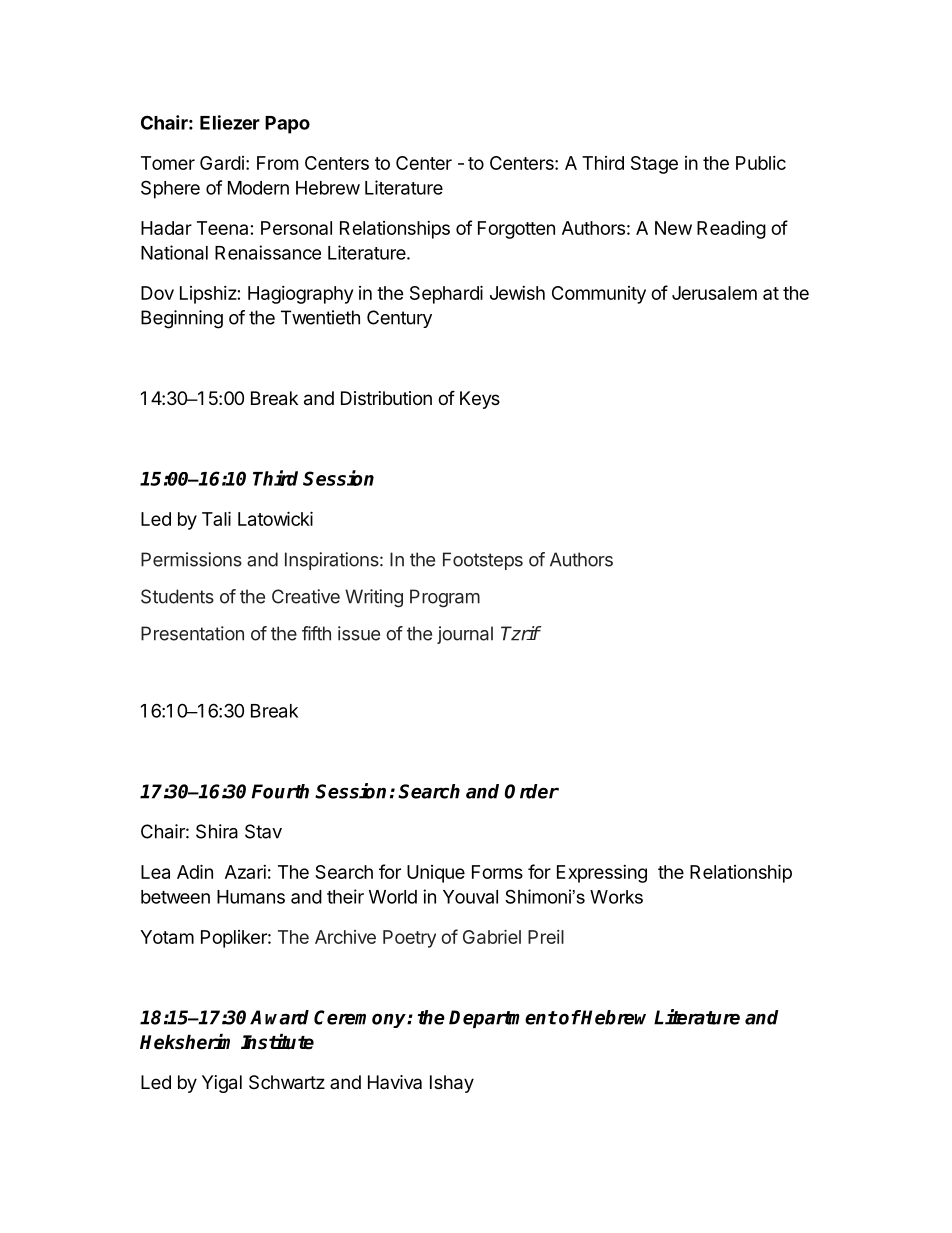 The width and height of the screenshot is (952, 1233). Describe the element at coordinates (399, 319) in the screenshot. I see `Century` at that location.
